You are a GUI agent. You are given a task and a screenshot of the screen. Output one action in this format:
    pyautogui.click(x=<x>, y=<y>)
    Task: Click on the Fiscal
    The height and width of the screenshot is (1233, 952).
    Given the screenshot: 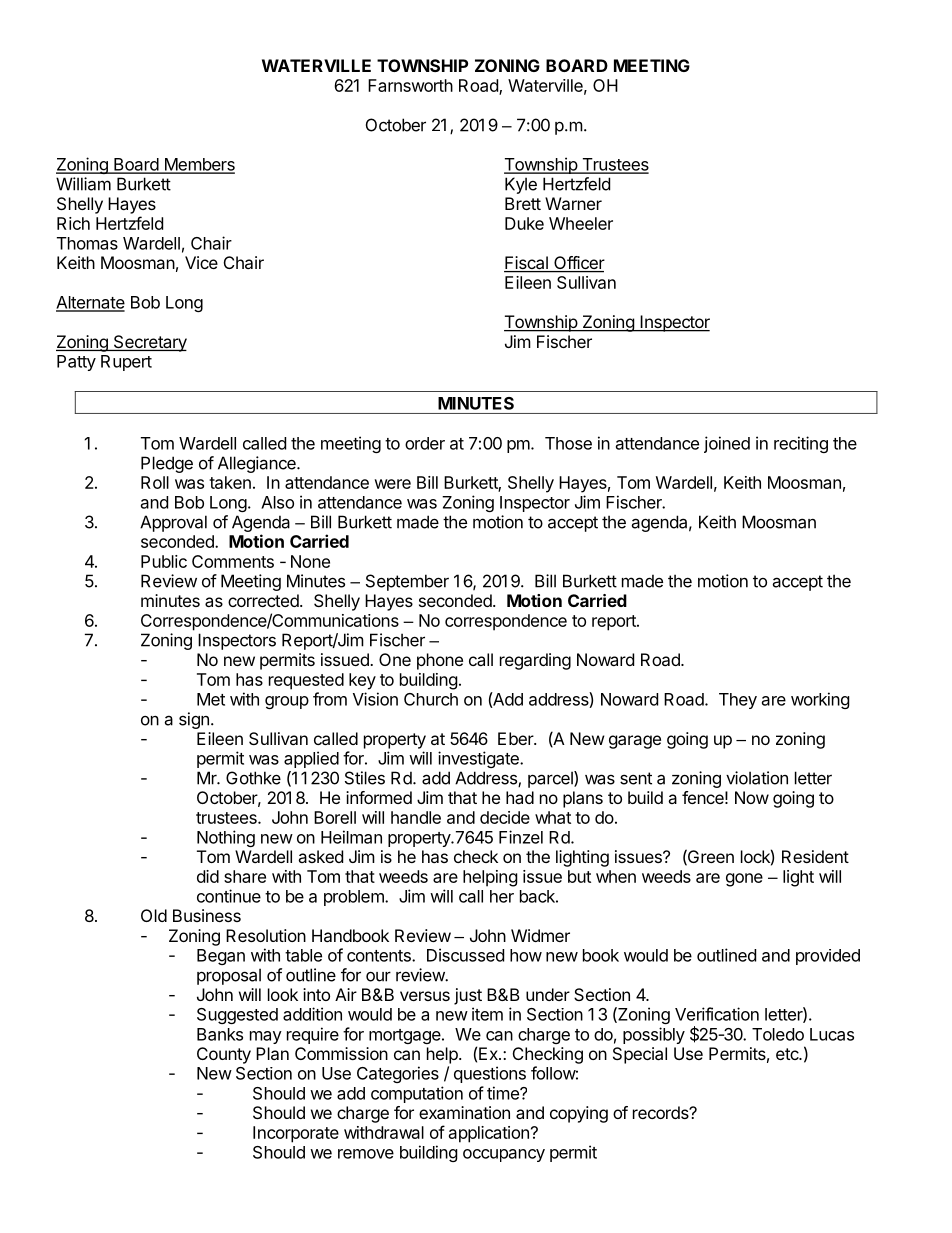 What is the action you would take?
    pyautogui.click(x=527, y=264)
